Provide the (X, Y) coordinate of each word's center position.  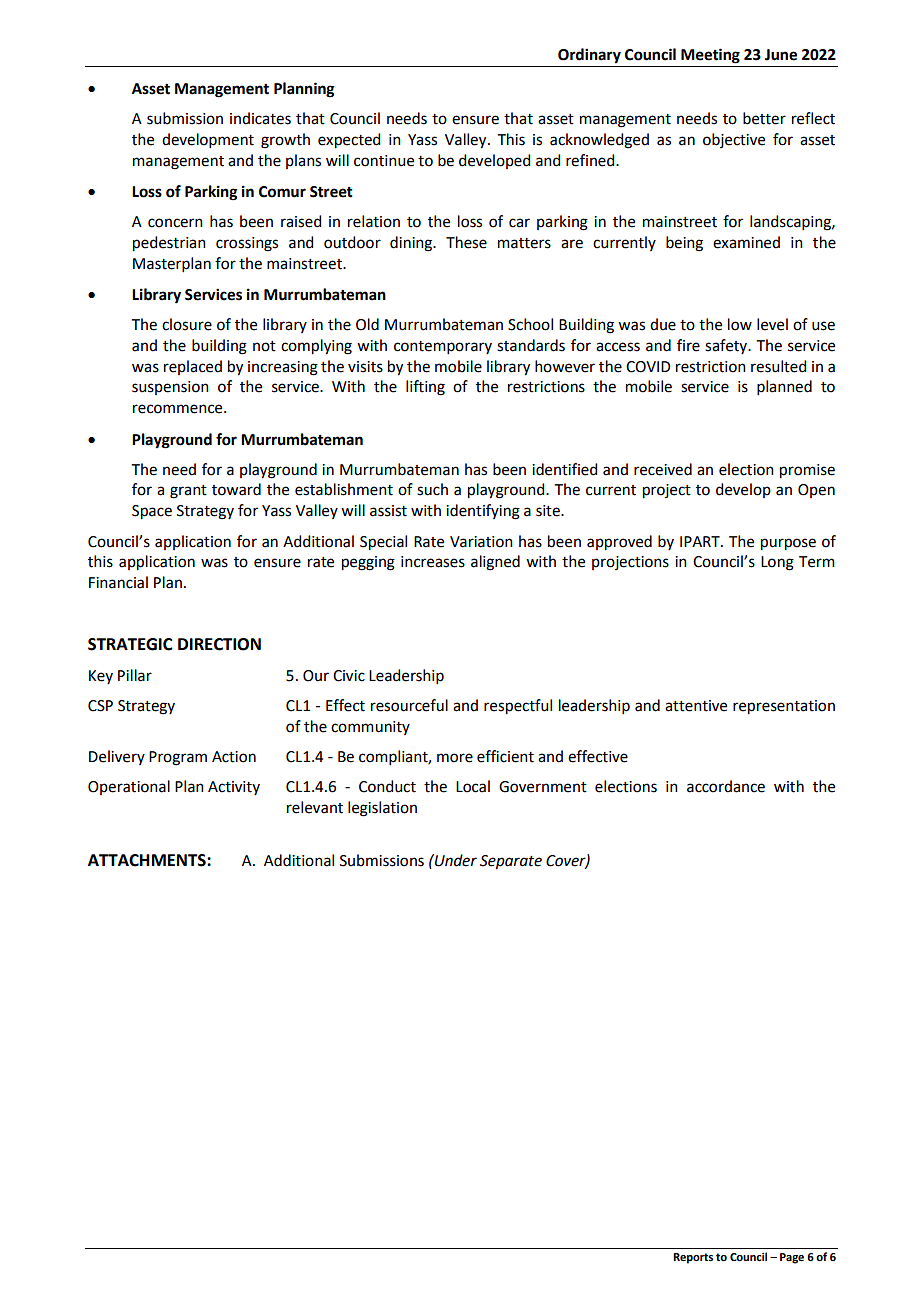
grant (188, 492)
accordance (726, 786)
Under (455, 860)
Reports (693, 1258)
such (432, 489)
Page (792, 1258)
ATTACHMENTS (148, 860)
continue (384, 161)
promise (807, 471)
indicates (260, 118)
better (764, 118)
